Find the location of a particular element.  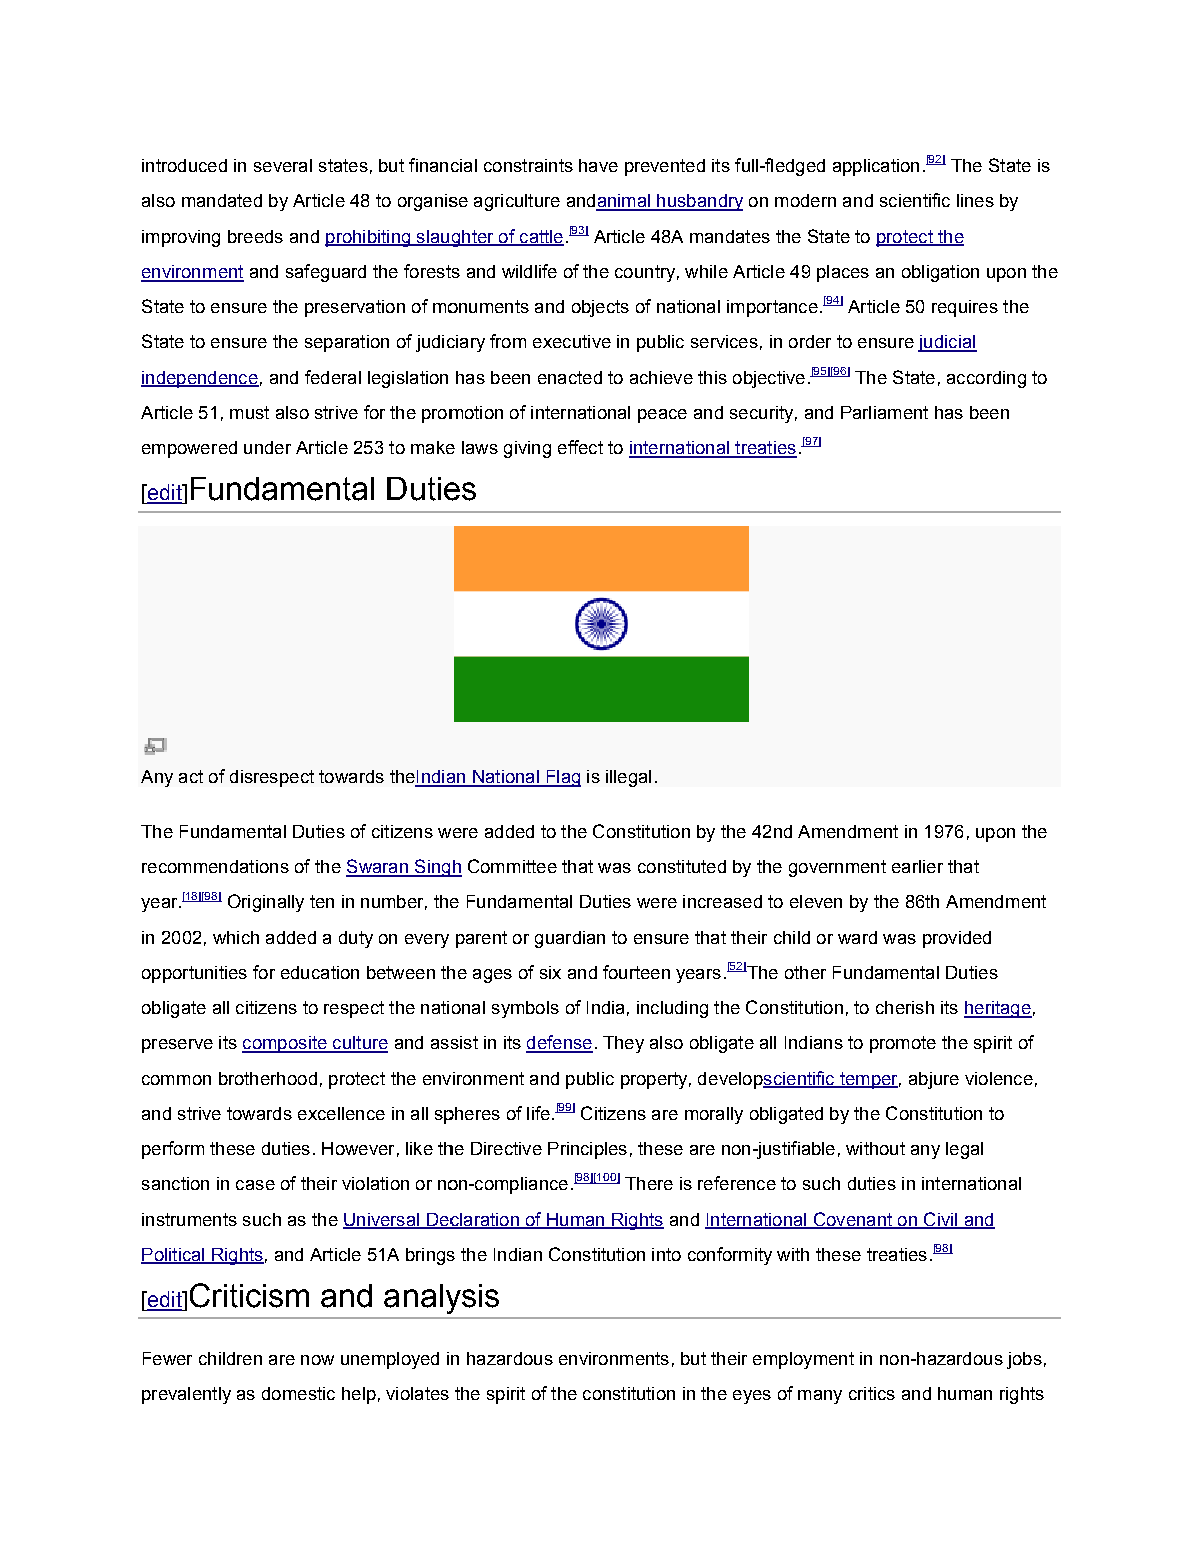

husbandry is located at coordinates (699, 202).
